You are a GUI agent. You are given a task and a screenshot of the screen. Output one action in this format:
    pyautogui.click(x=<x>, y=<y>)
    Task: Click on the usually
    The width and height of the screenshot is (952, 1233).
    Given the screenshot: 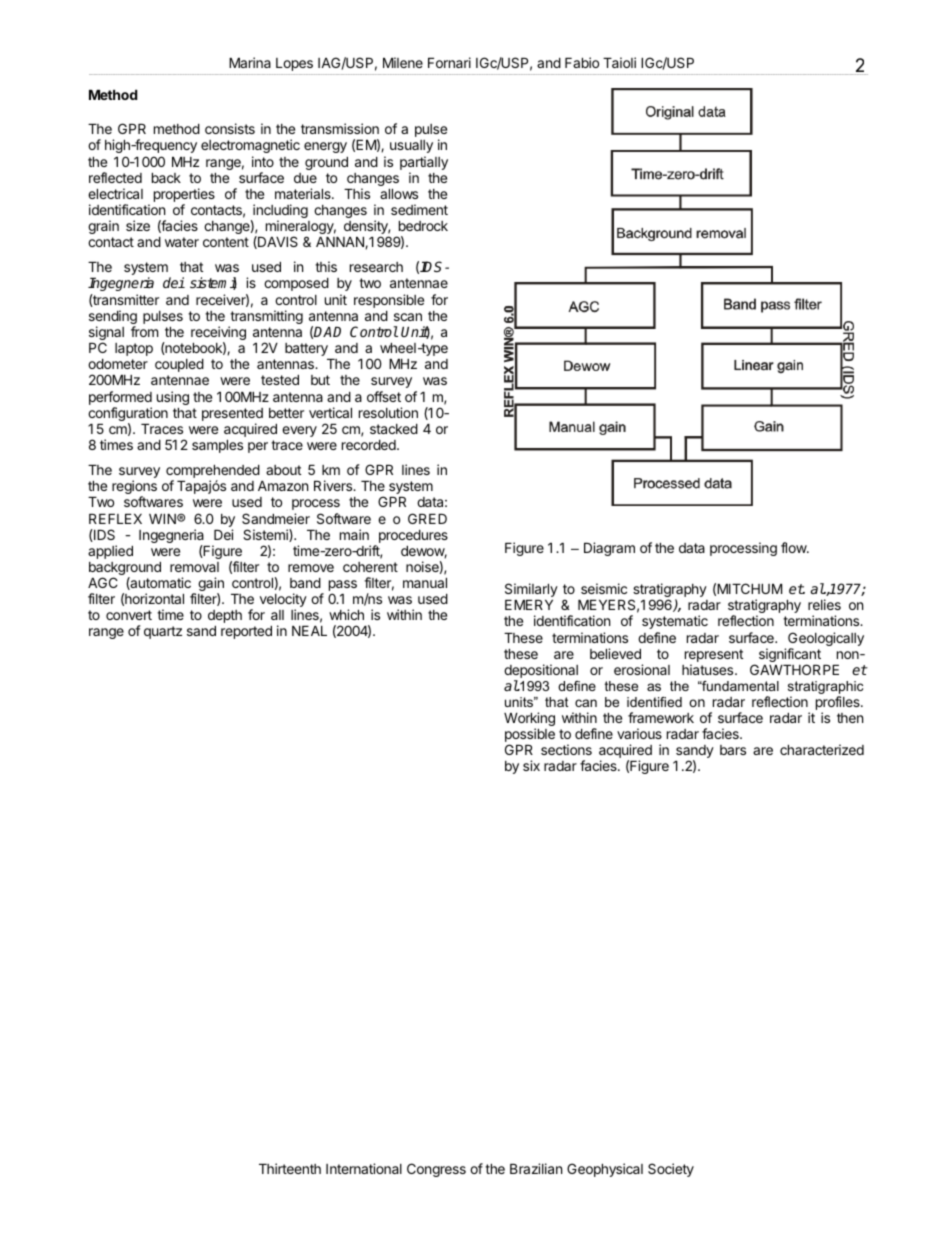 What is the action you would take?
    pyautogui.click(x=411, y=146)
